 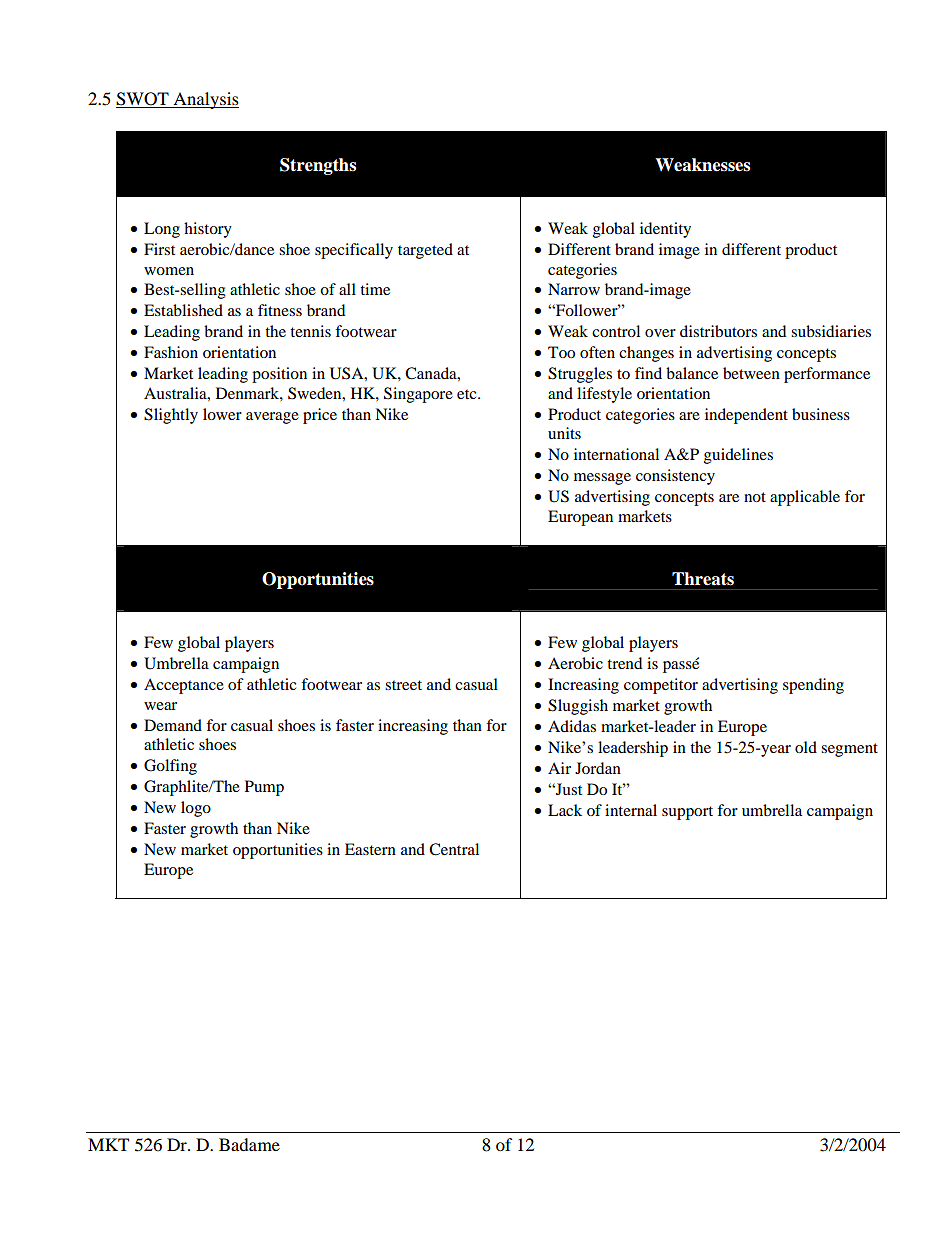 I want to click on street, so click(x=403, y=685).
